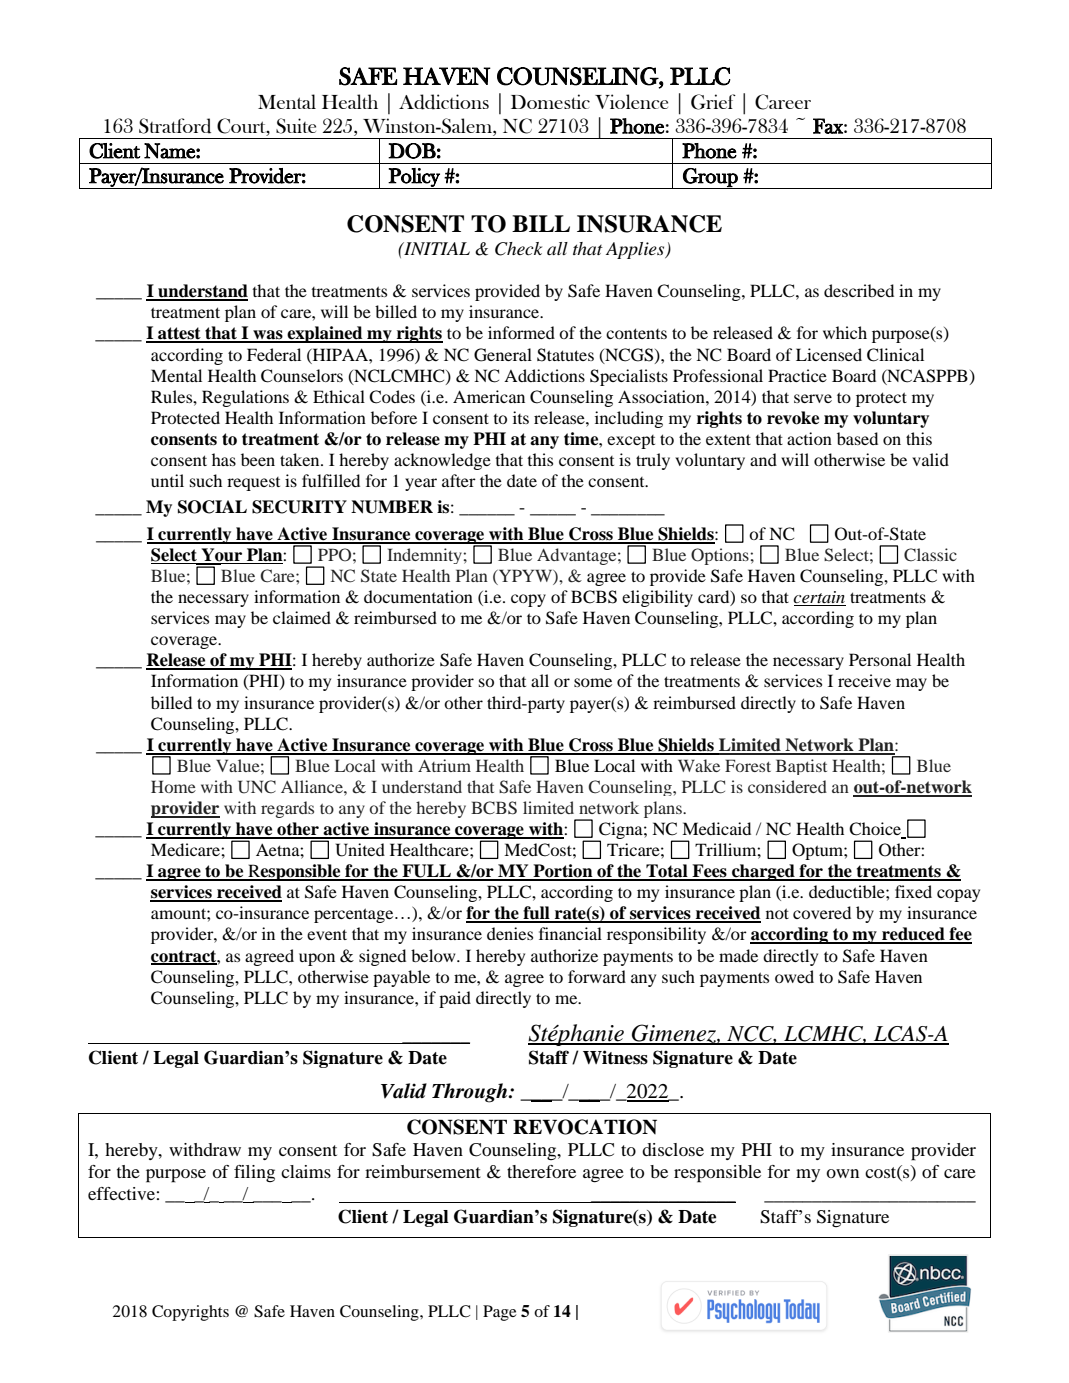  I want to click on Domestic, so click(550, 101).
